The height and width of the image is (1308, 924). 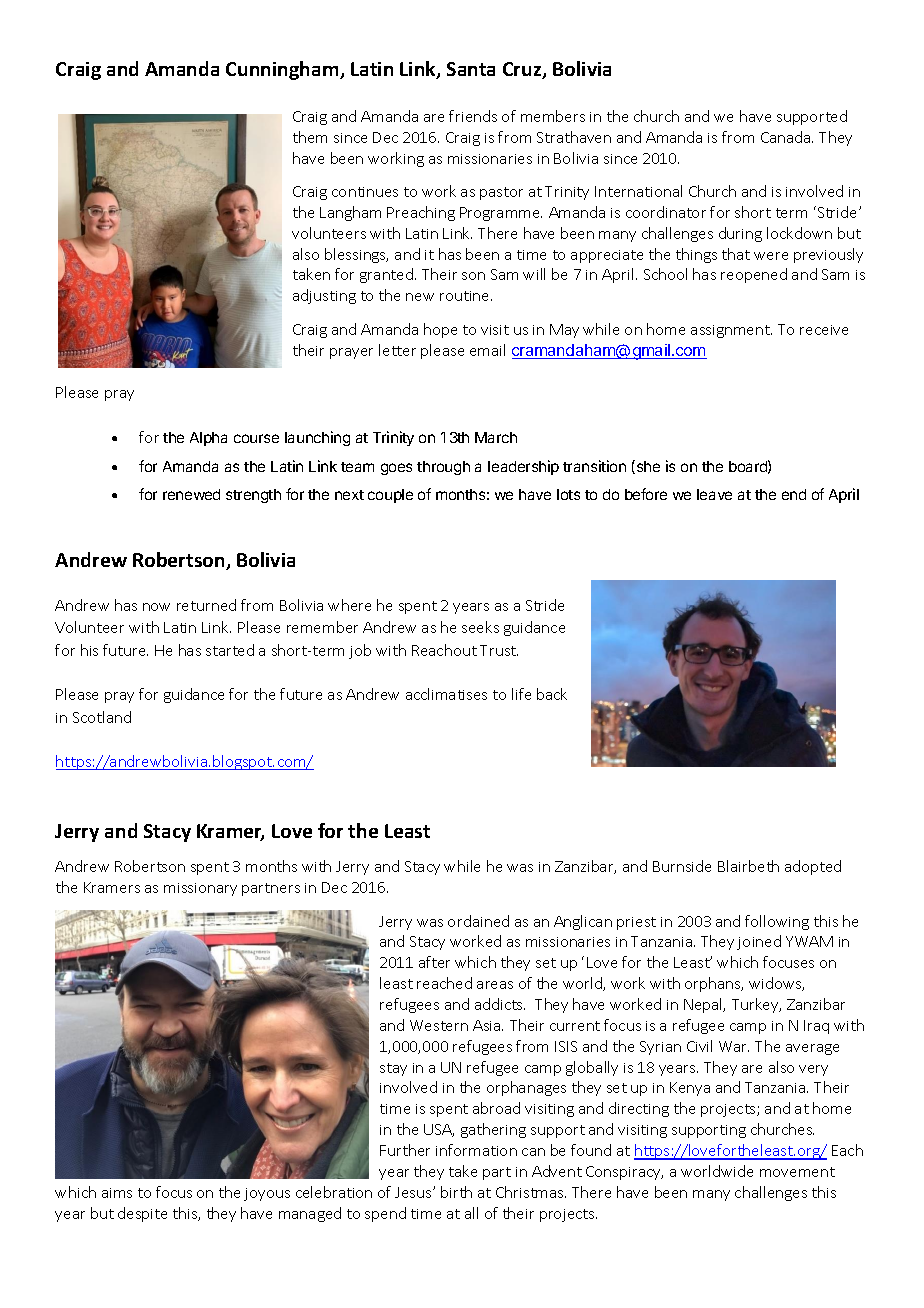 I want to click on friends, so click(x=473, y=116).
